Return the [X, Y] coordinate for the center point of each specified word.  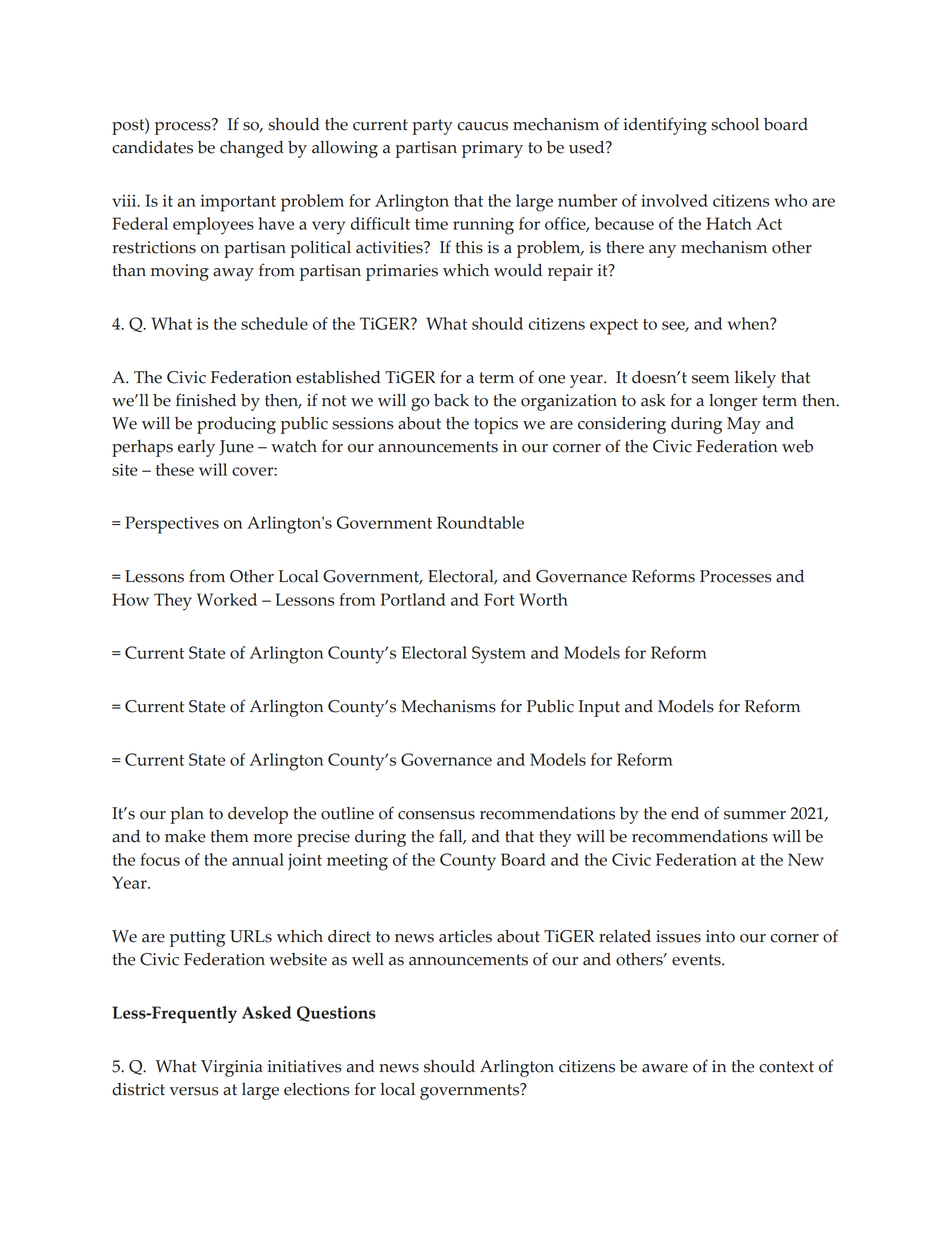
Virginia [231, 1068]
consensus [436, 815]
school [735, 124]
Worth [543, 599]
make [185, 836]
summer [755, 815]
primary [492, 149]
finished [206, 400]
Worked [227, 599]
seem [711, 379]
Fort [499, 599]
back [451, 400]
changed [252, 149]
